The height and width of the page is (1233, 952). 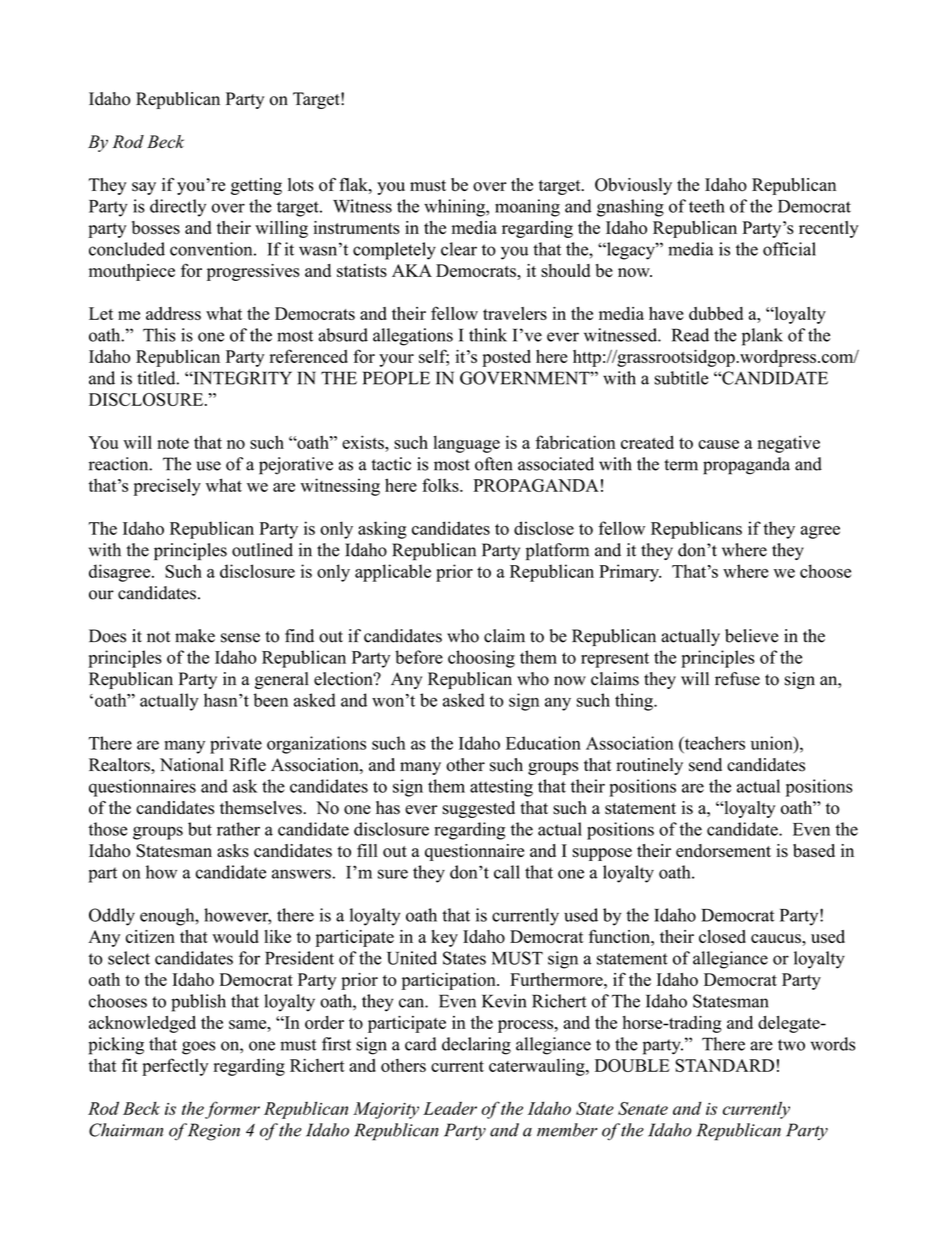 What do you see at coordinates (455, 208) in the page?
I see `whining` at bounding box center [455, 208].
